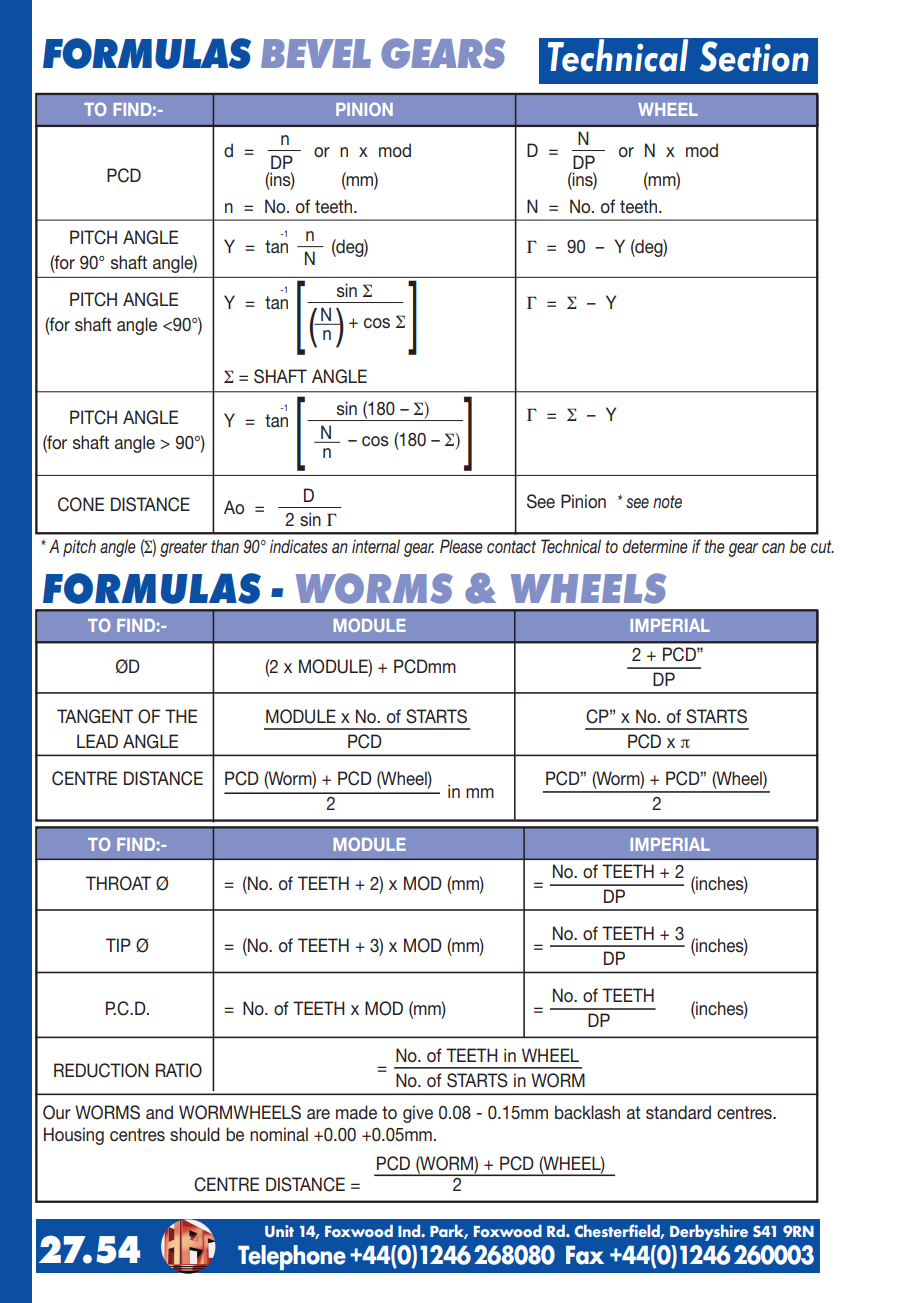 This screenshot has width=924, height=1303. Describe the element at coordinates (81, 504) in the screenshot. I see `CONE` at that location.
